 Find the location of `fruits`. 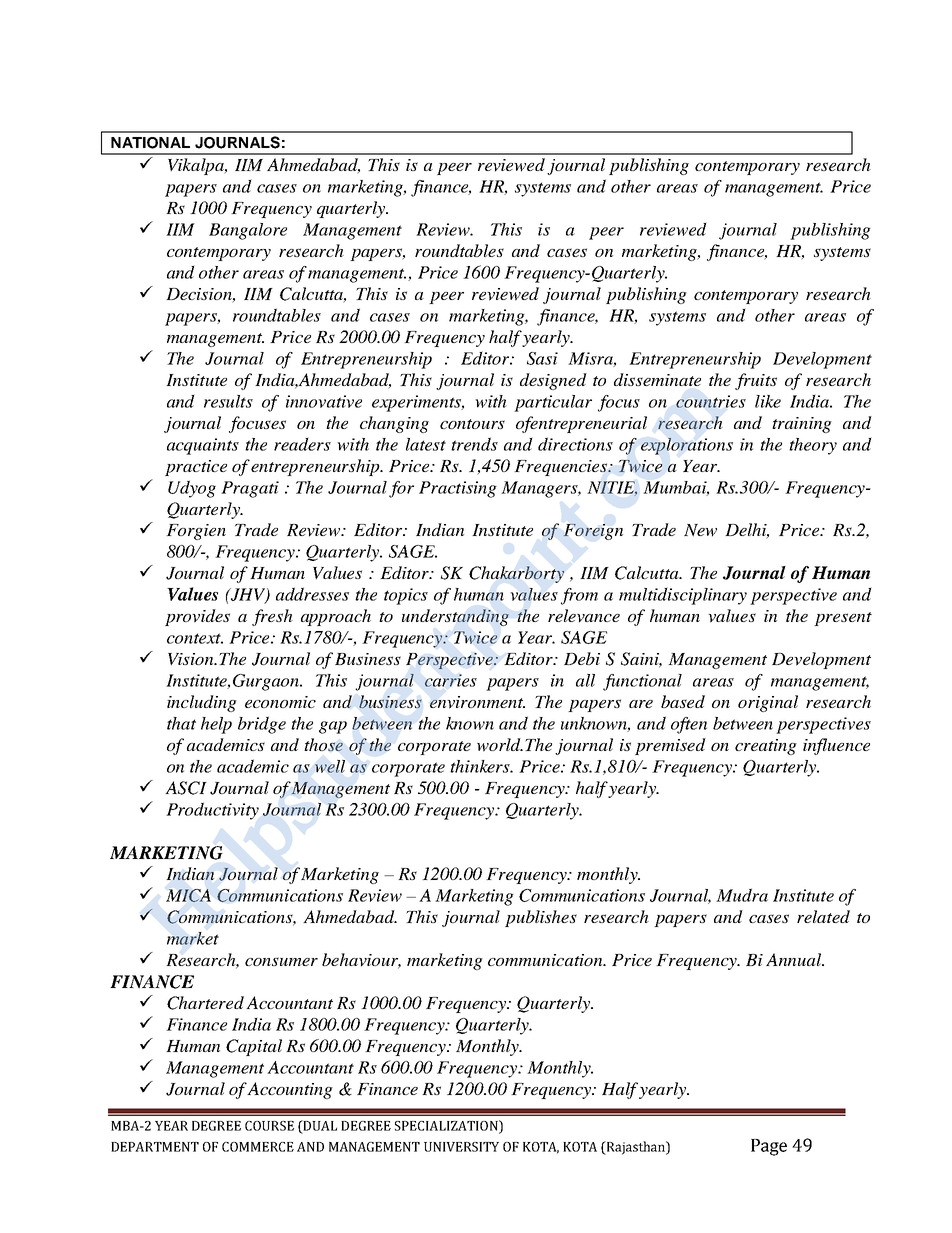

fruits is located at coordinates (756, 381).
